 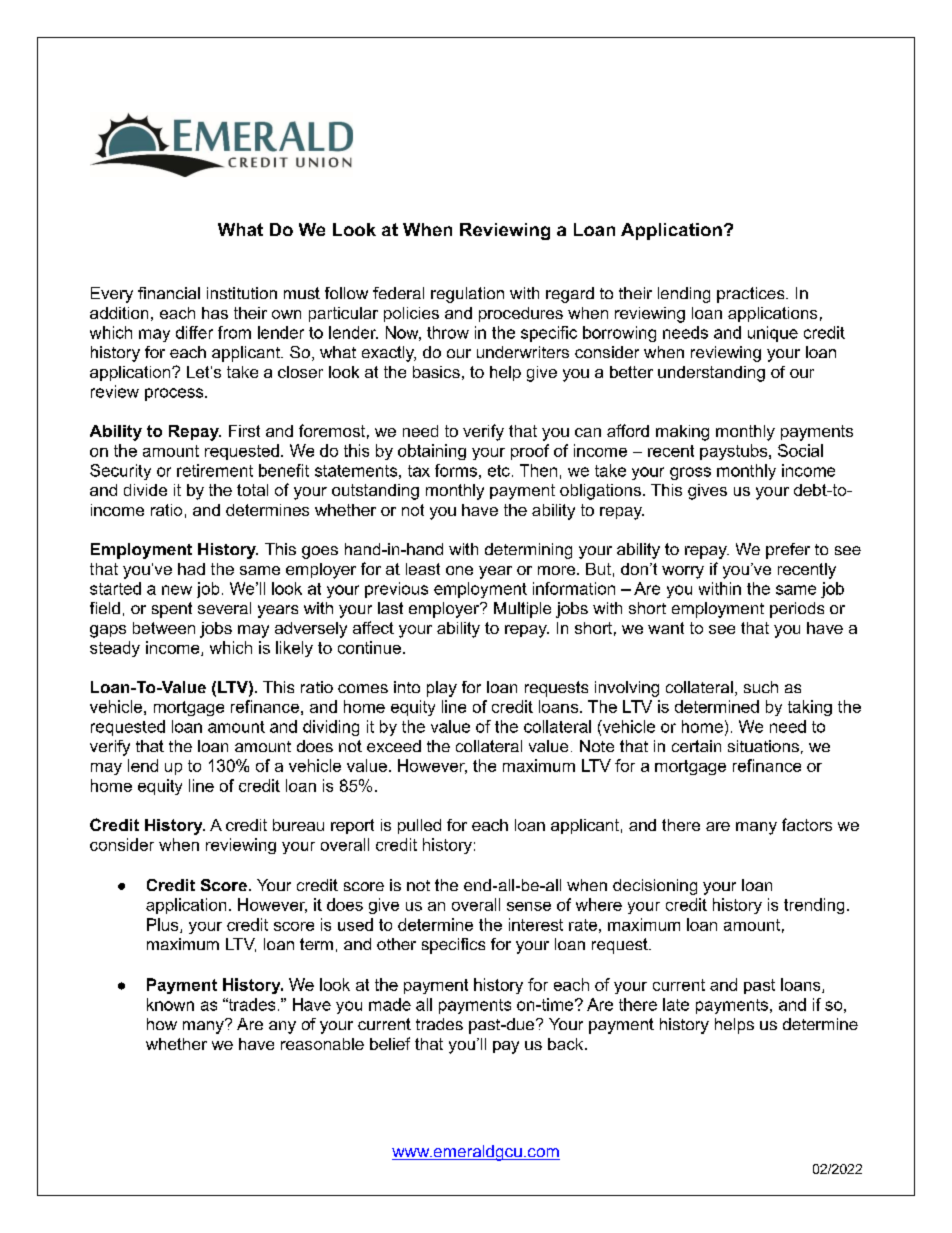 What do you see at coordinates (690, 473) in the page?
I see `gross` at bounding box center [690, 473].
